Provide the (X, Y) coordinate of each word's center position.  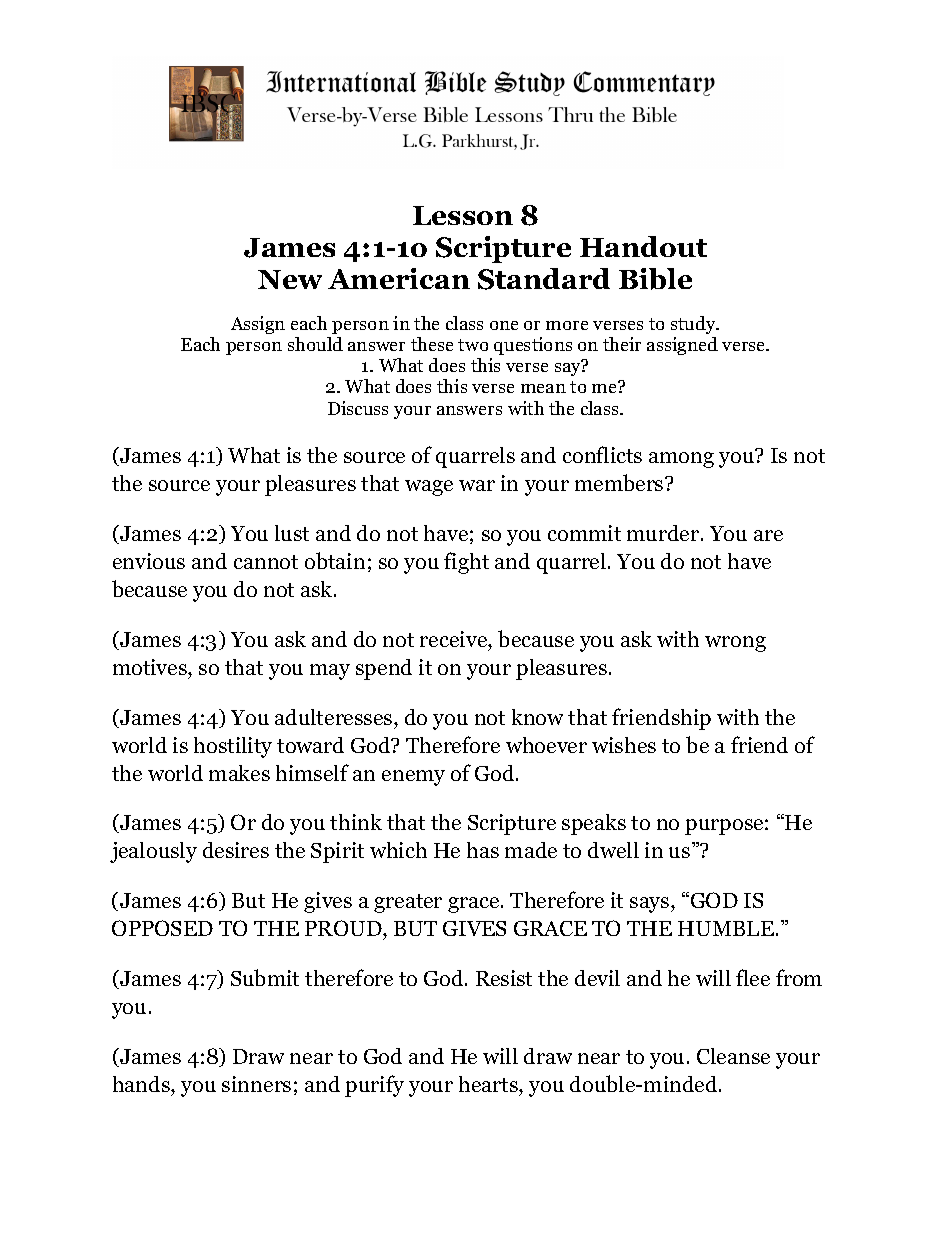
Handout (643, 246)
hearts (489, 1084)
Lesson (463, 215)
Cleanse (733, 1056)
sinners (256, 1084)
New (290, 279)
